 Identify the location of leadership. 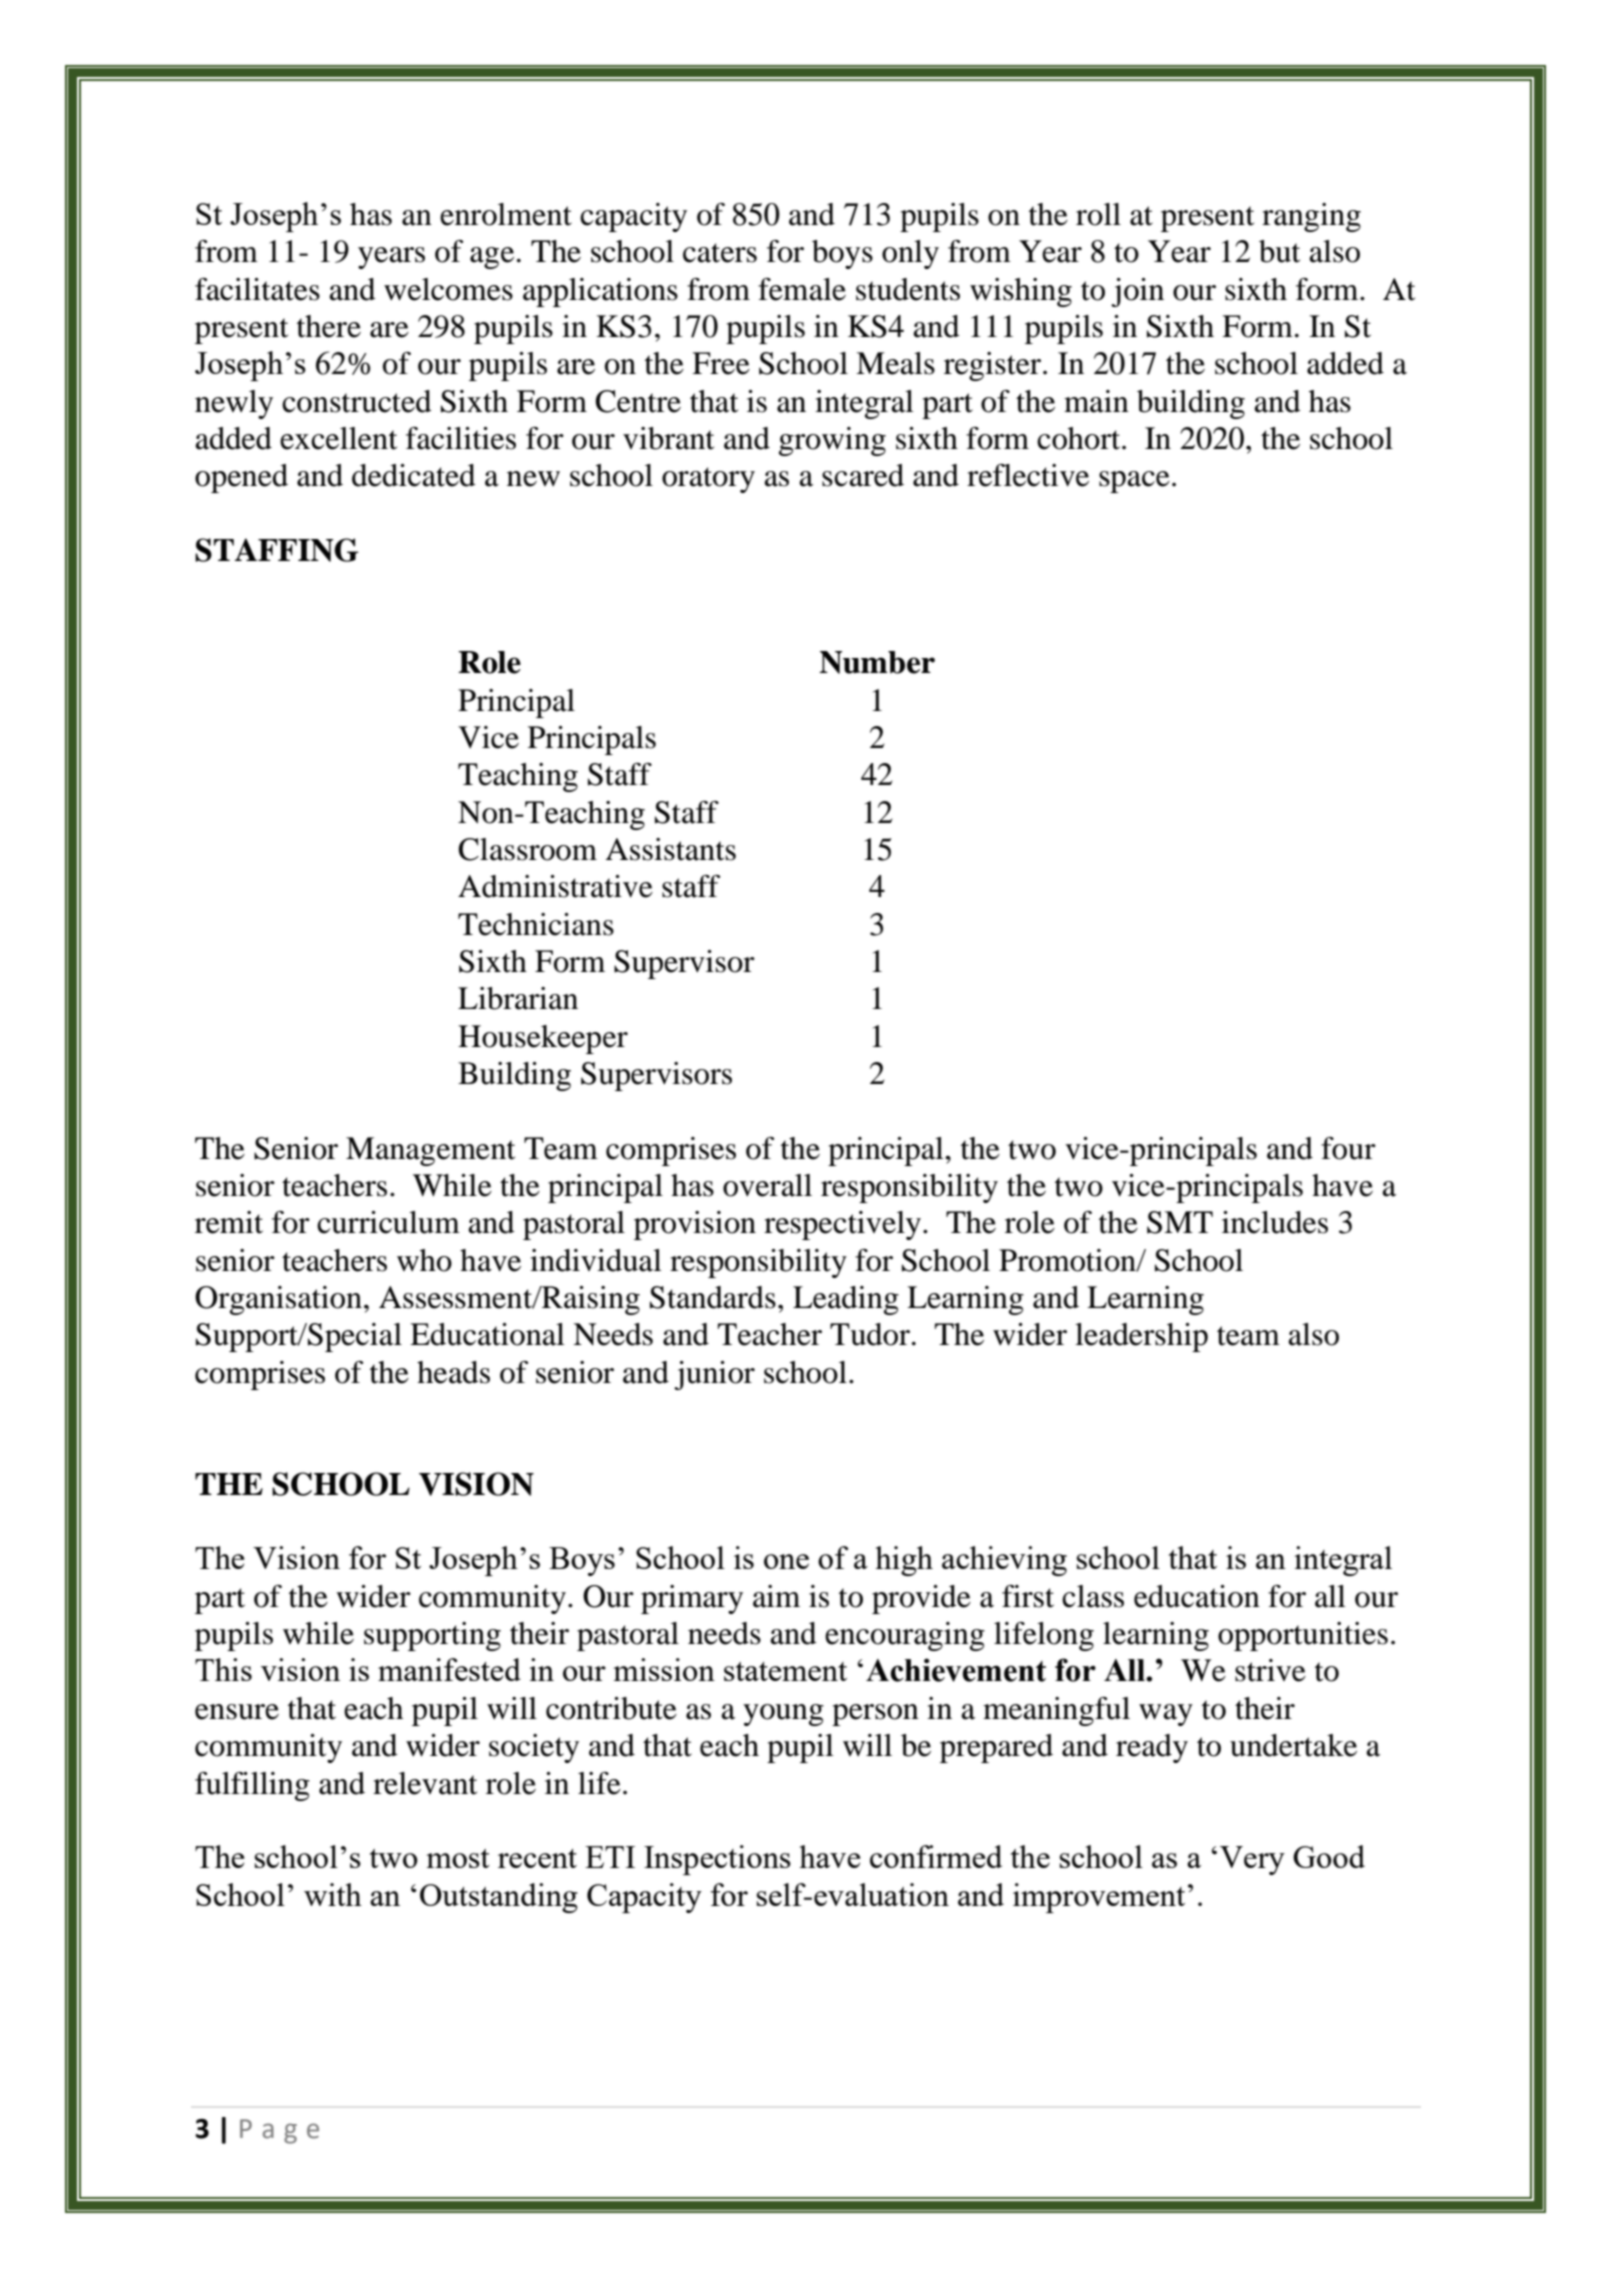
(1141, 1337).
